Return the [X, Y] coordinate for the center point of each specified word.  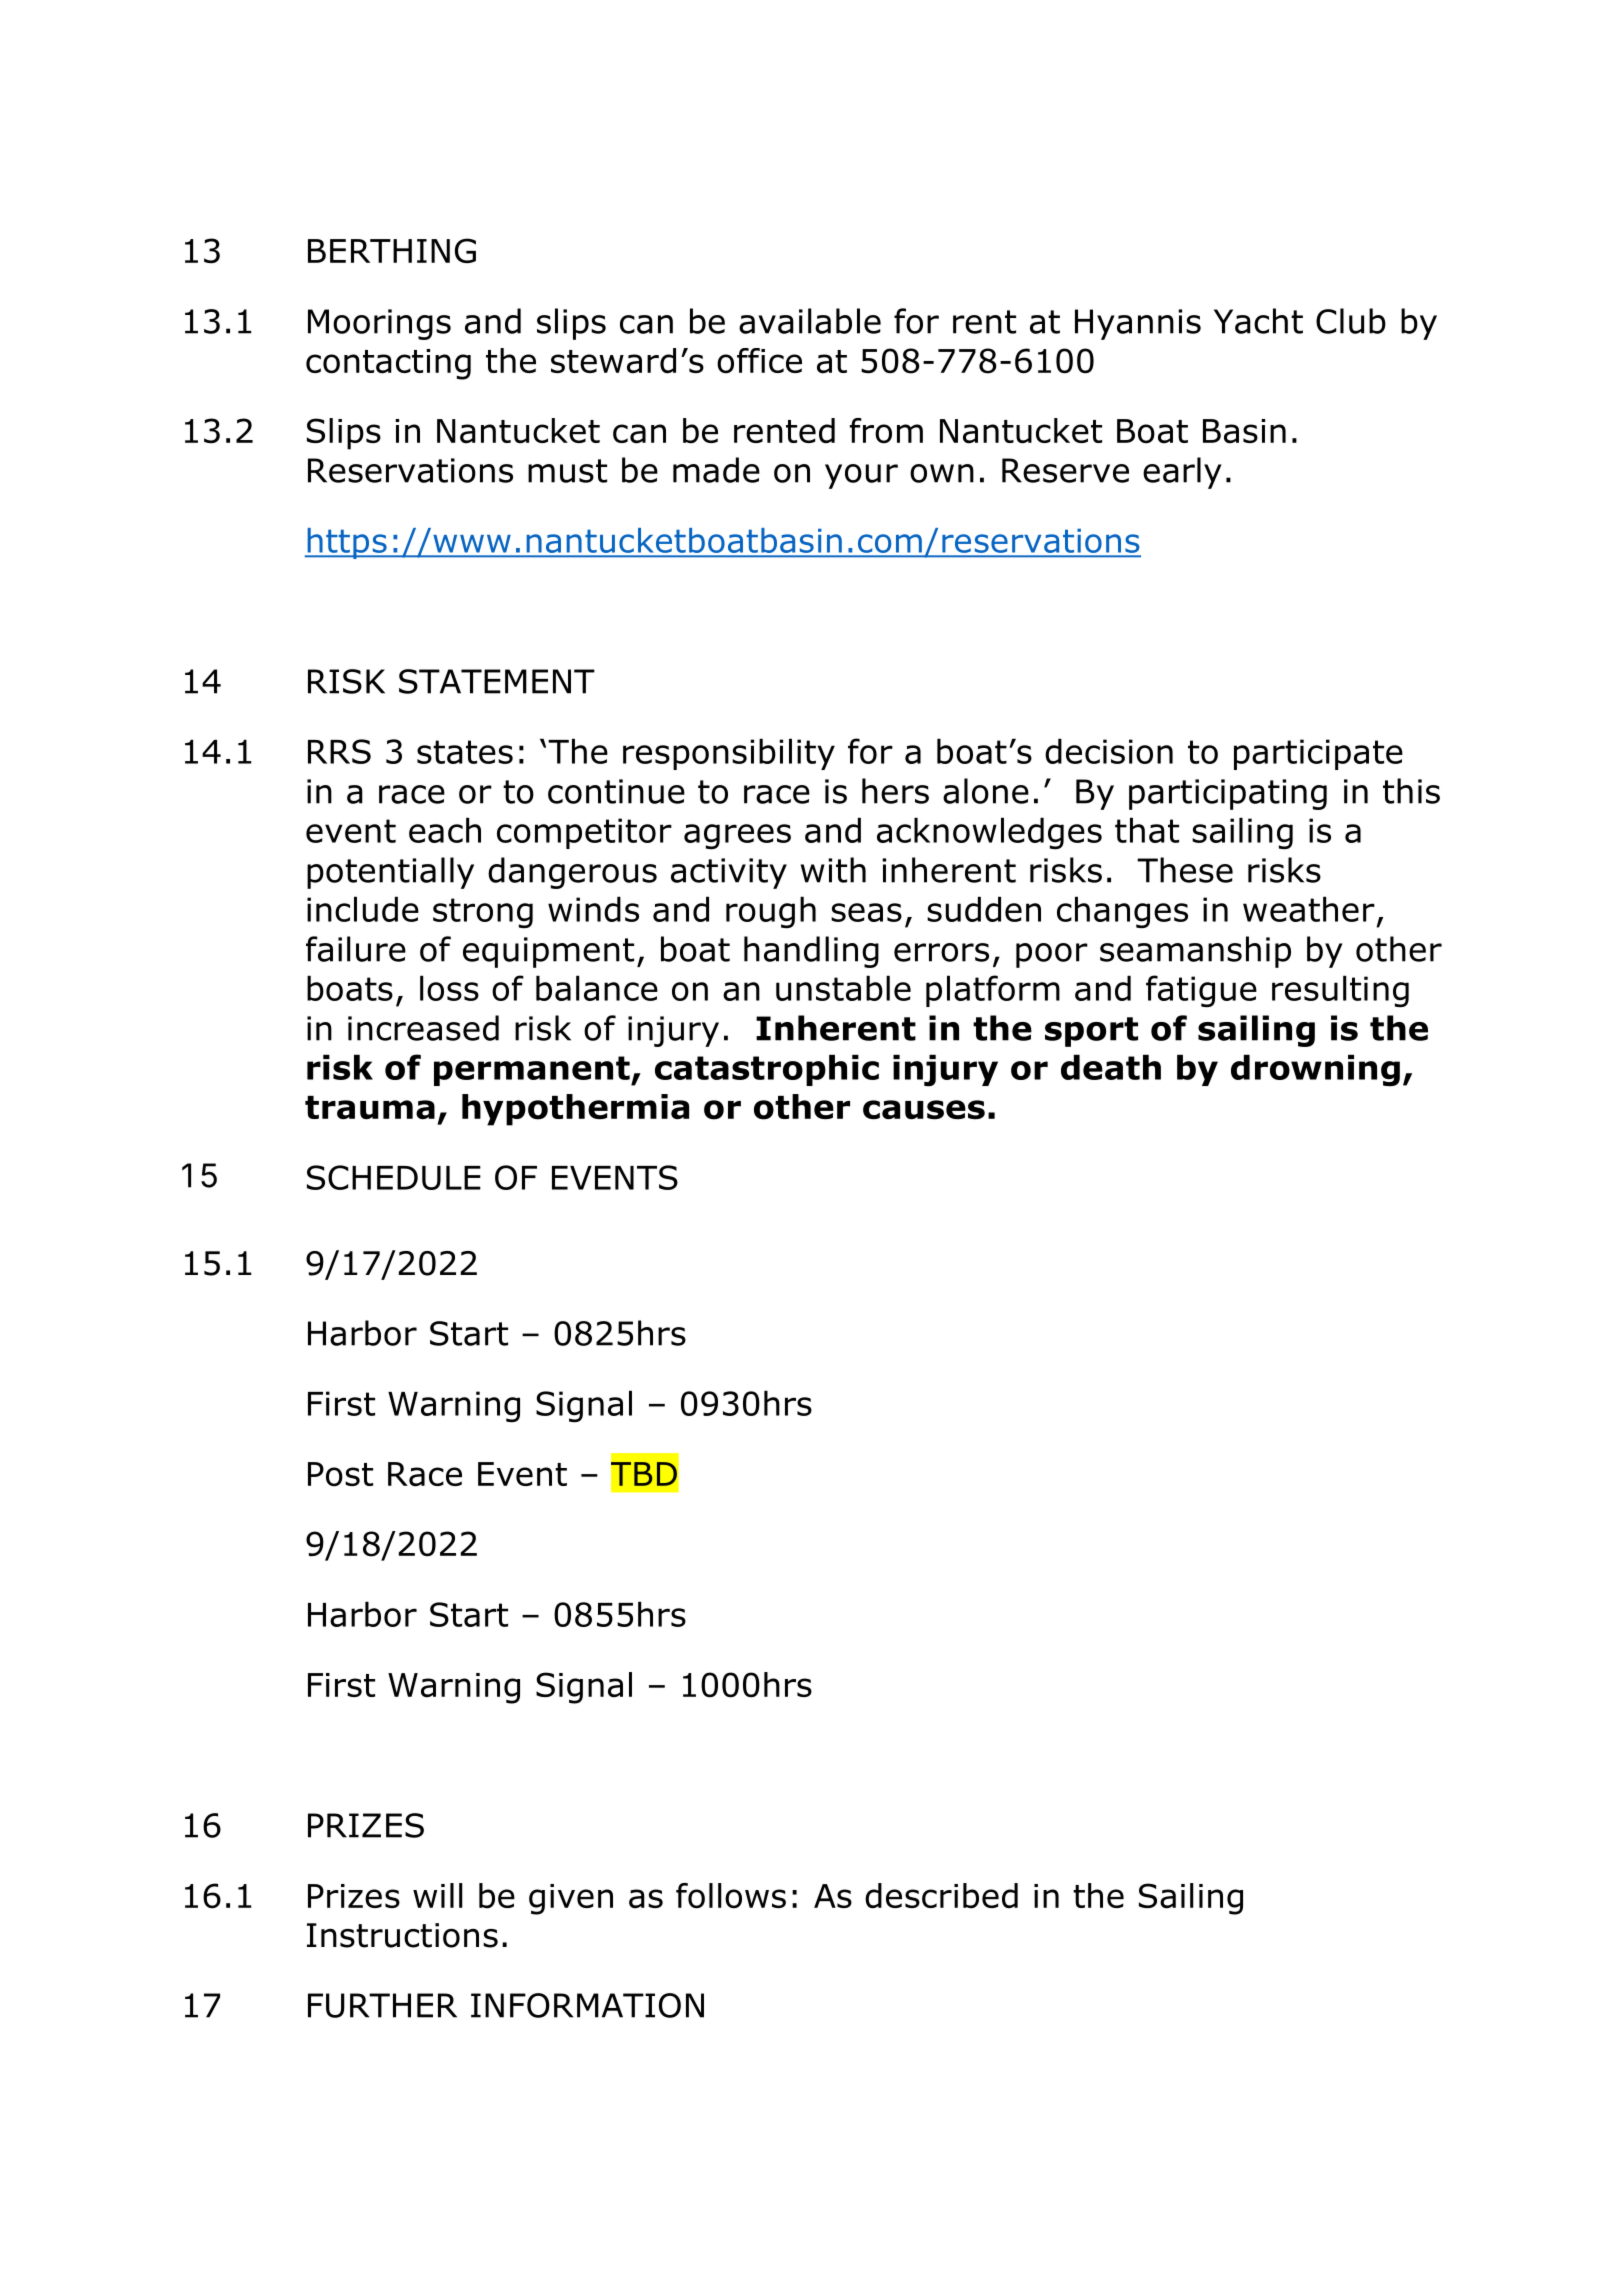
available [810, 321]
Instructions [402, 1935]
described [941, 1896]
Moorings [379, 324]
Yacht [1258, 321]
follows [731, 1896]
